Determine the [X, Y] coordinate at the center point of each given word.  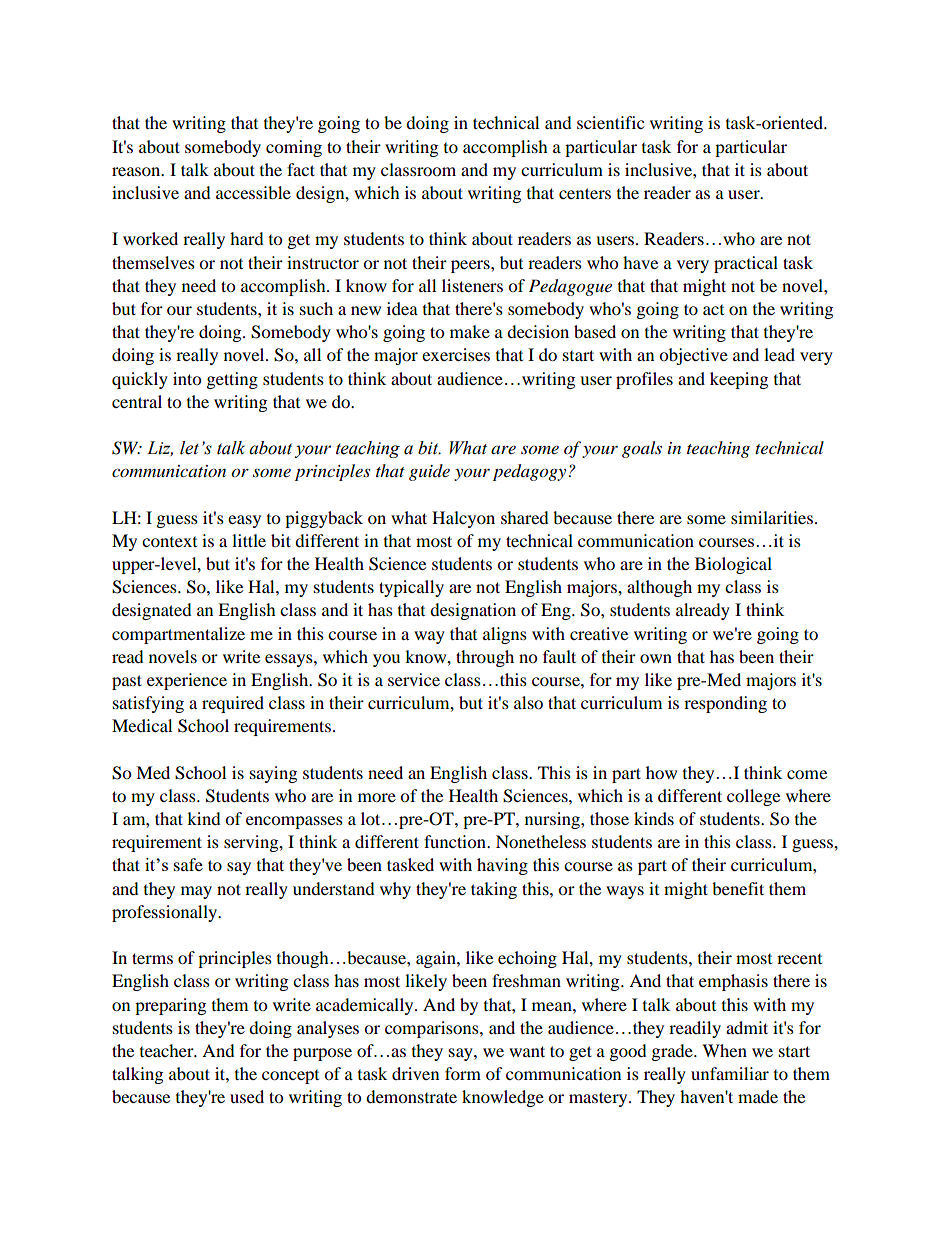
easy [244, 521]
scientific [610, 122]
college [753, 797]
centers [585, 193]
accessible [253, 192]
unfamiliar [730, 1073]
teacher [168, 1050]
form [463, 1073]
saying [273, 774]
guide [429, 472]
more [377, 797]
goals [642, 449]
